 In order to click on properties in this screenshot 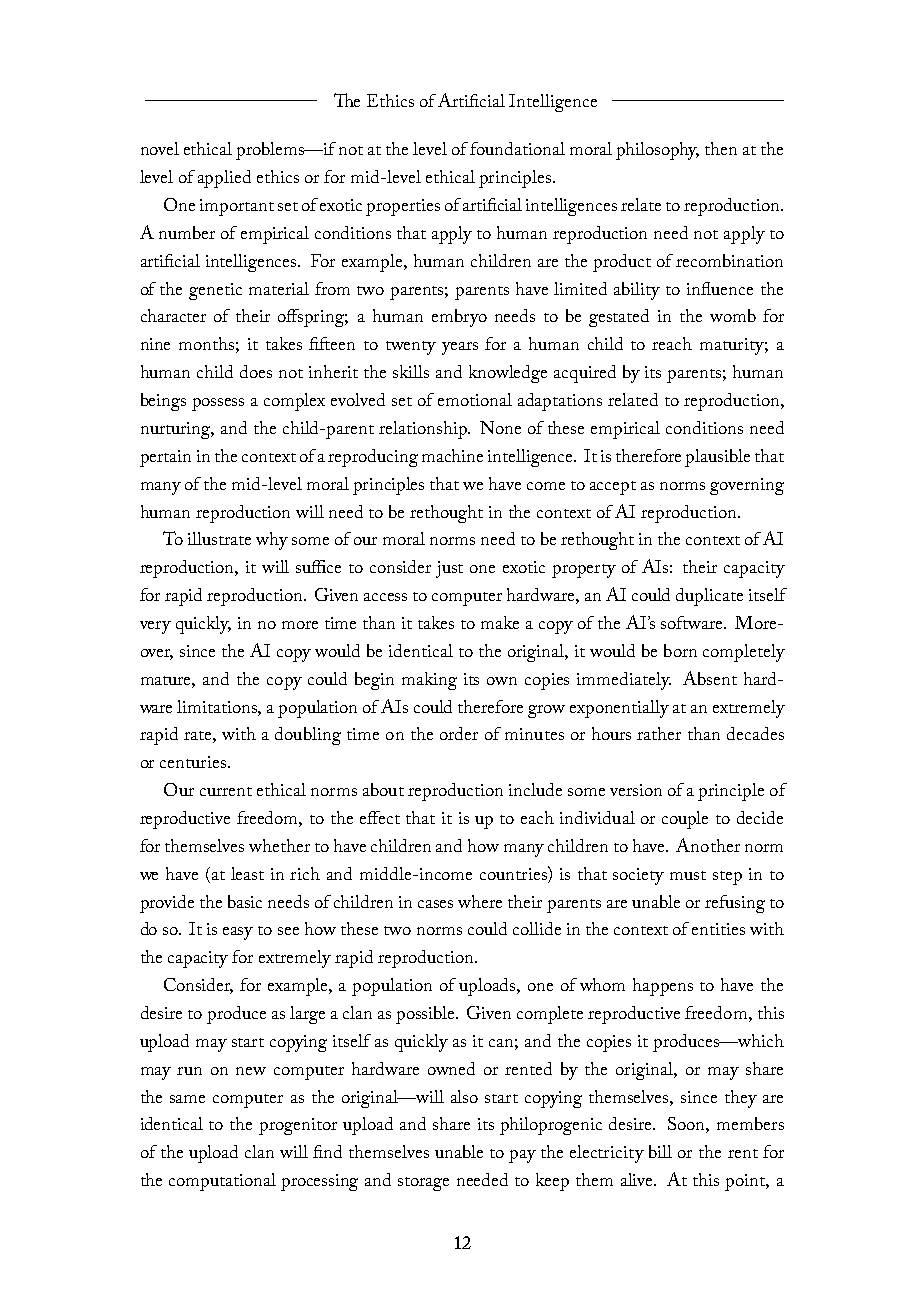, I will do `click(403, 207)`.
